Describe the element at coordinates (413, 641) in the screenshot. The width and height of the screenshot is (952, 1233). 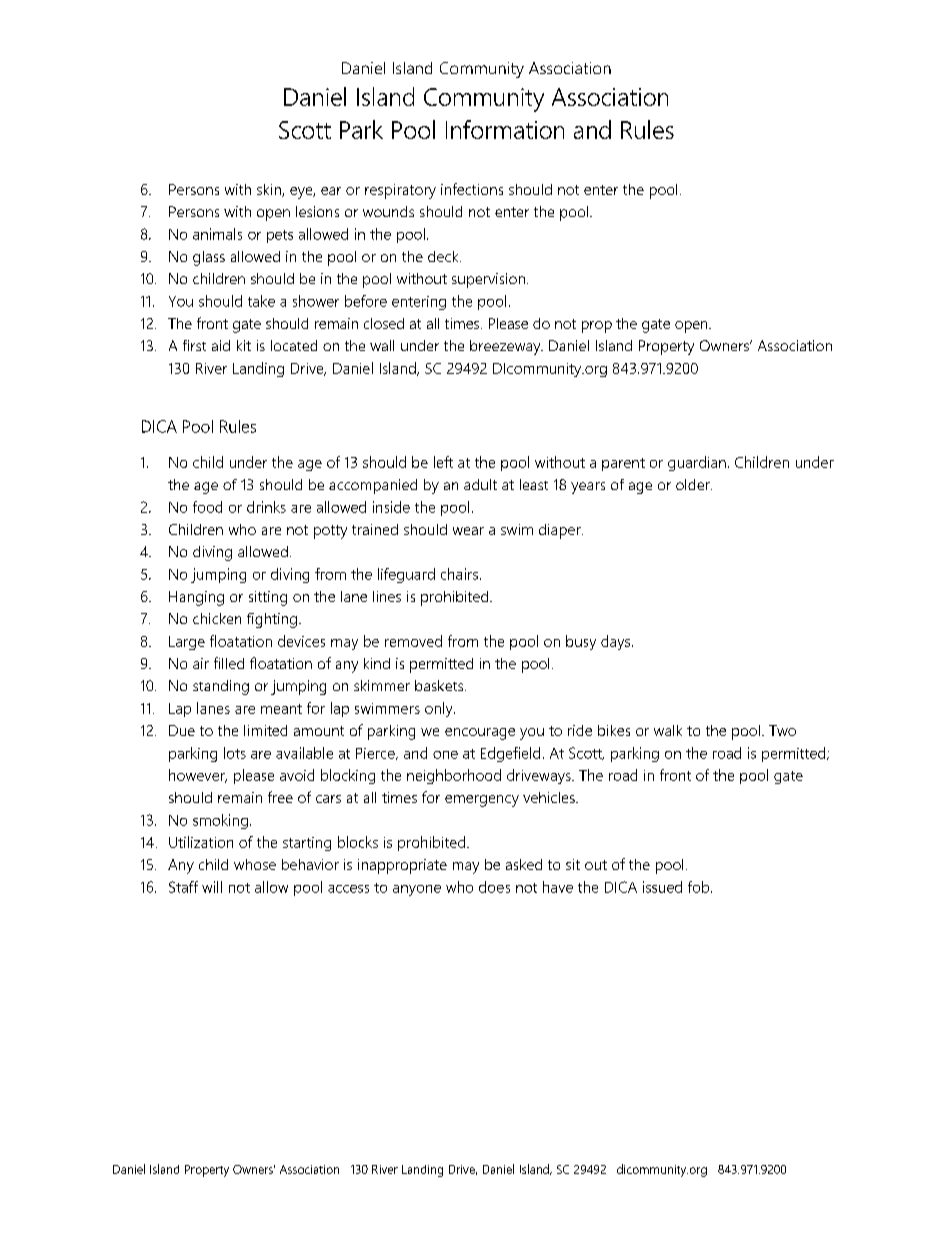
I see `removed` at that location.
